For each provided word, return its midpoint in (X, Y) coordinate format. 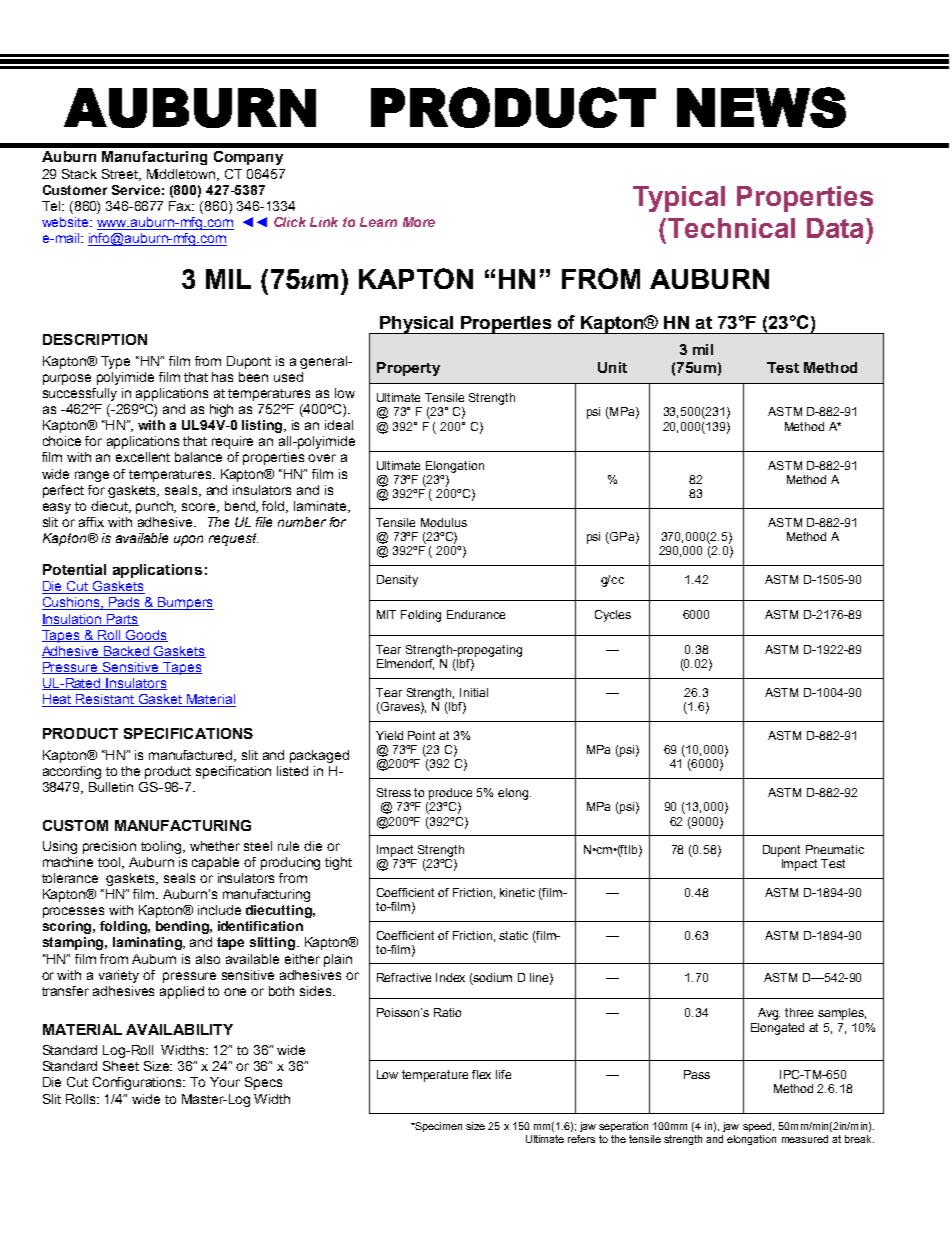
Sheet (121, 1066)
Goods (146, 636)
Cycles (613, 616)
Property (408, 369)
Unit (612, 367)
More (419, 222)
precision (109, 847)
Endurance (476, 614)
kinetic (517, 892)
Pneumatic (835, 849)
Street (121, 175)
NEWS (761, 107)
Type (115, 362)
